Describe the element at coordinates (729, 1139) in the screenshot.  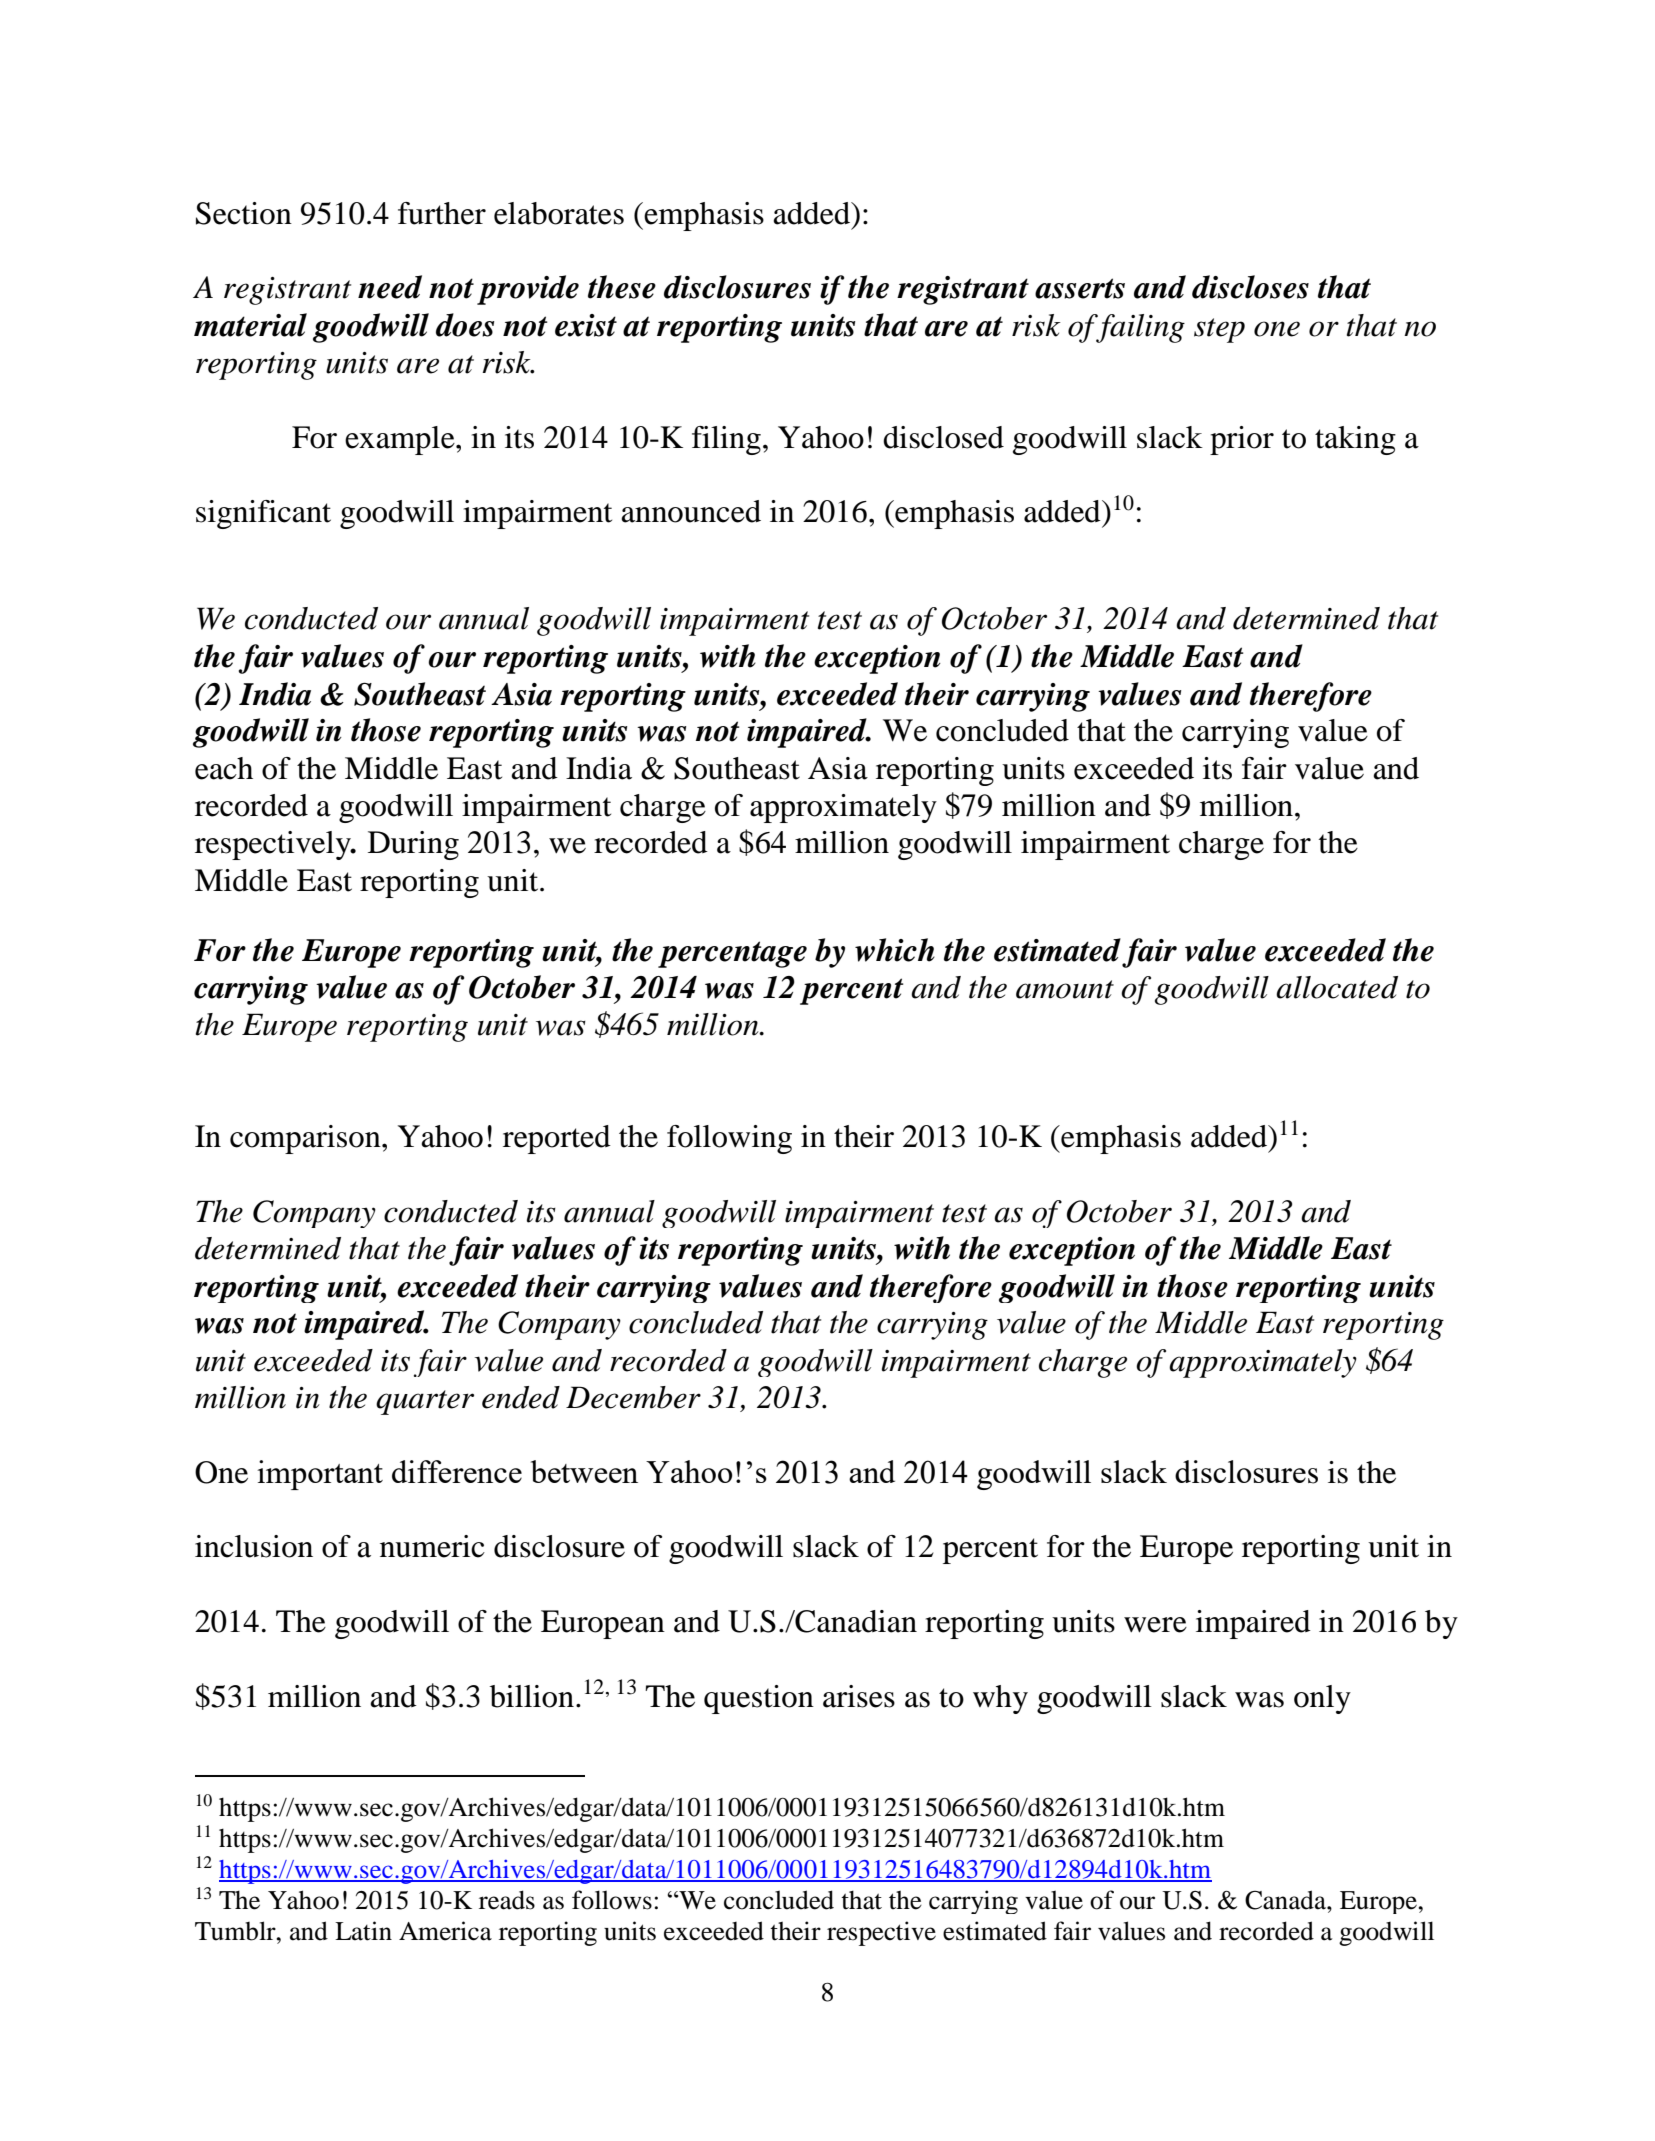
I see `following` at that location.
